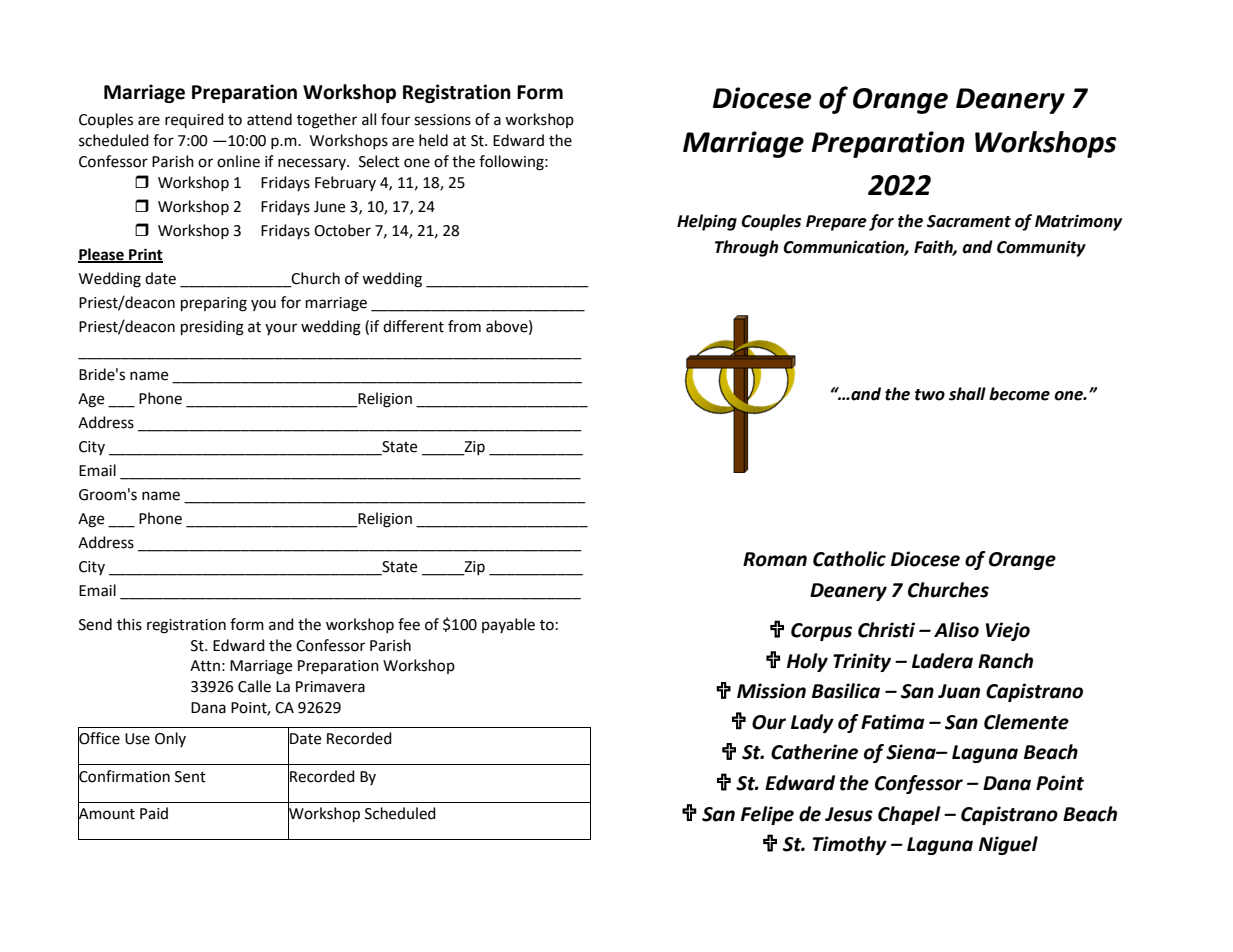  What do you see at coordinates (154, 813) in the image?
I see `Paid` at bounding box center [154, 813].
